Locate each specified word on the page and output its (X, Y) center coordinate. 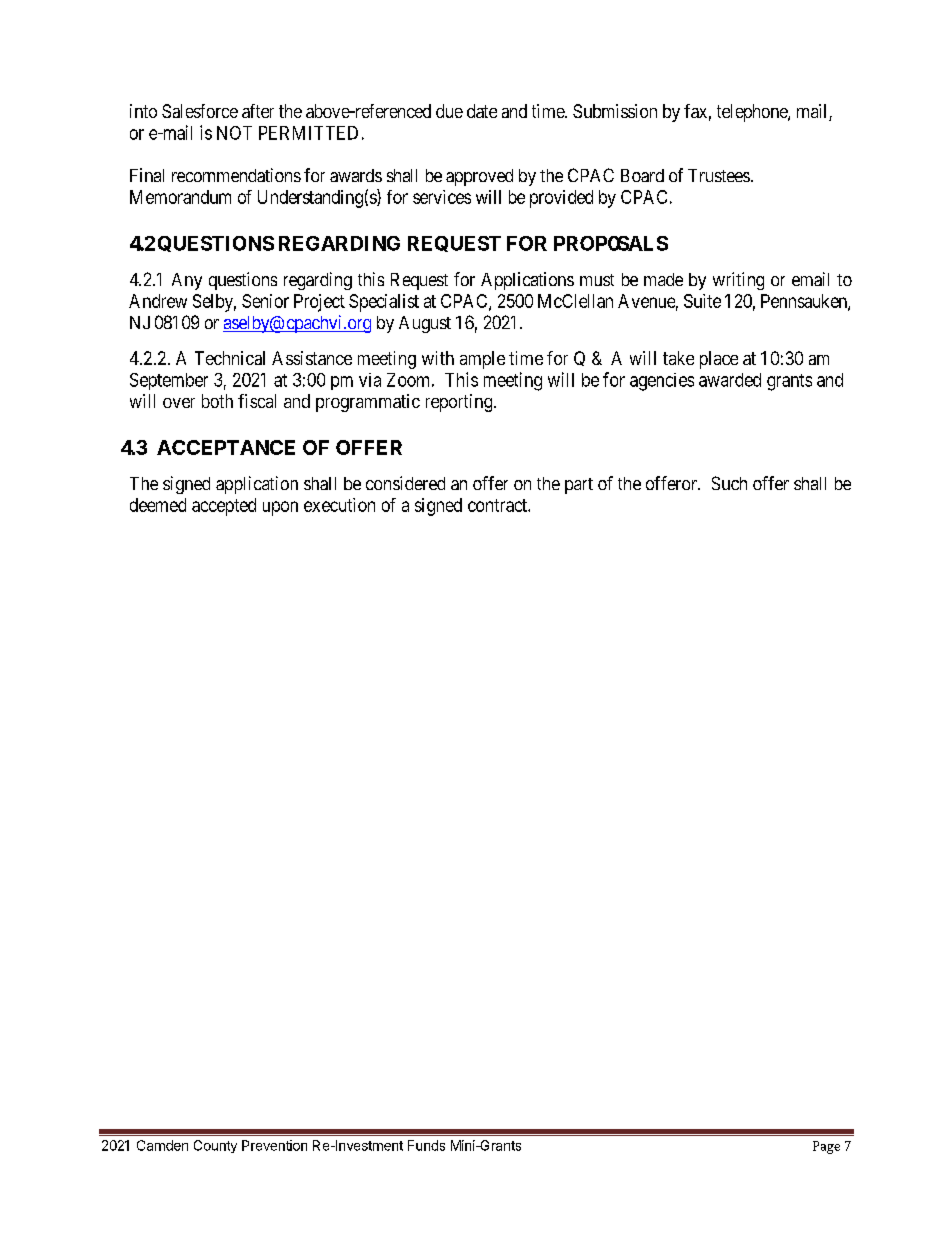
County (215, 1146)
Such (729, 483)
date (482, 111)
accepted (224, 507)
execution (339, 505)
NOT (234, 133)
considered (405, 483)
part (579, 486)
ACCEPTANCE (226, 447)
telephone (753, 113)
